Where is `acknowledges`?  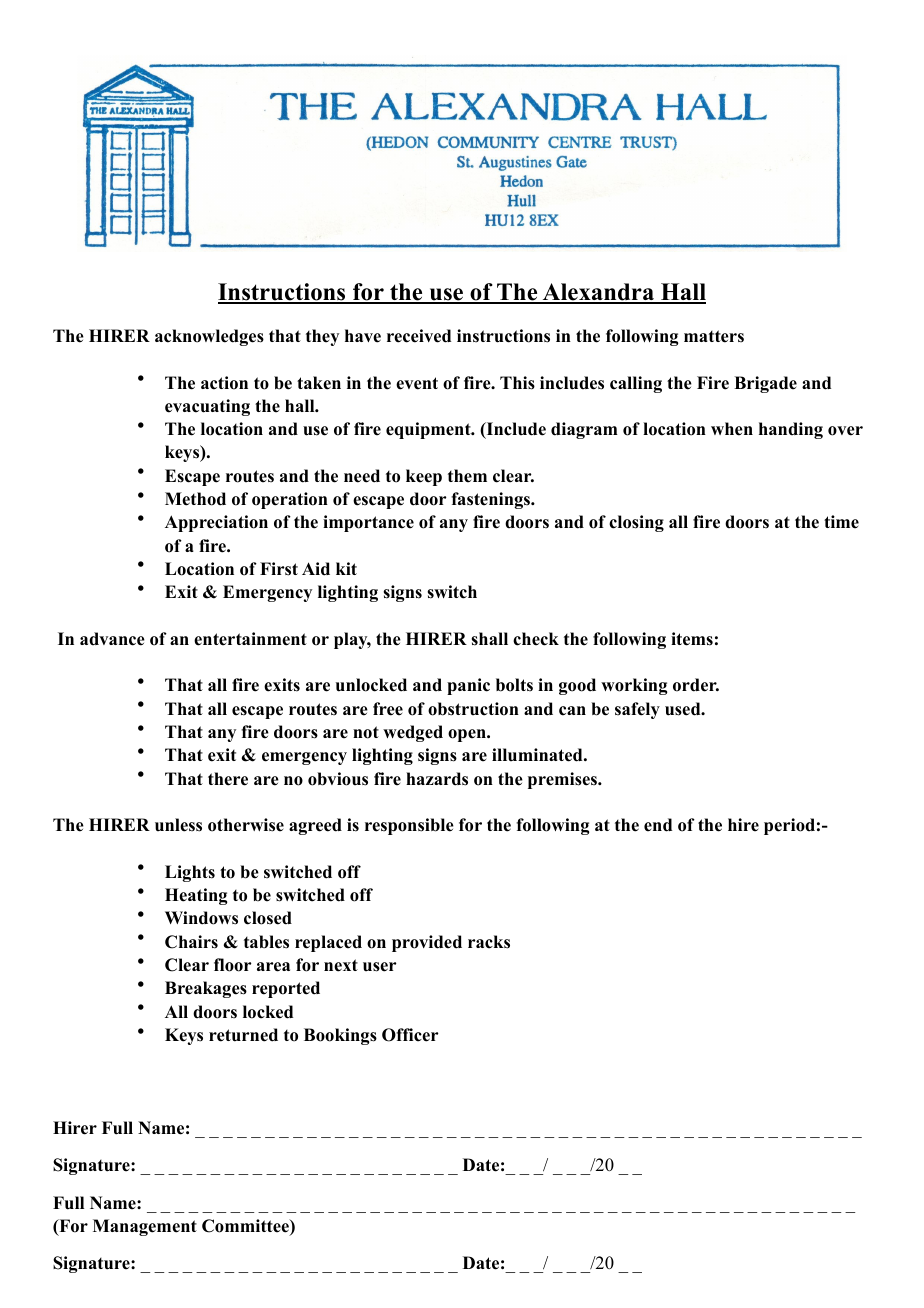
acknowledges is located at coordinates (209, 337).
